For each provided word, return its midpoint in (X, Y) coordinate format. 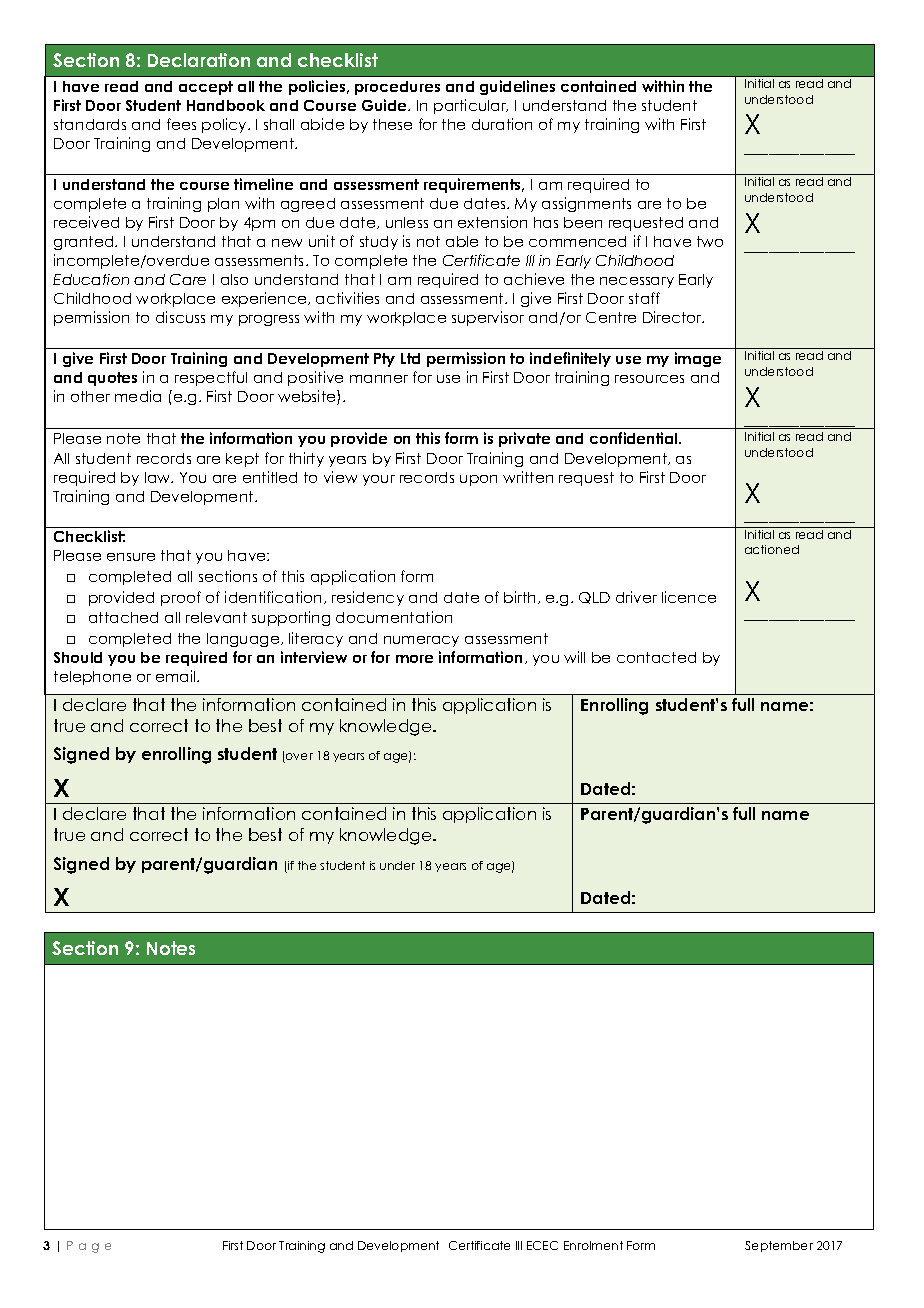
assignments (586, 204)
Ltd (410, 358)
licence (689, 597)
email (177, 676)
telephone (92, 678)
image (698, 359)
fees (181, 124)
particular (471, 106)
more (414, 659)
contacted (656, 657)
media (138, 396)
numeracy (421, 641)
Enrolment (593, 1245)
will (574, 657)
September (779, 1246)
